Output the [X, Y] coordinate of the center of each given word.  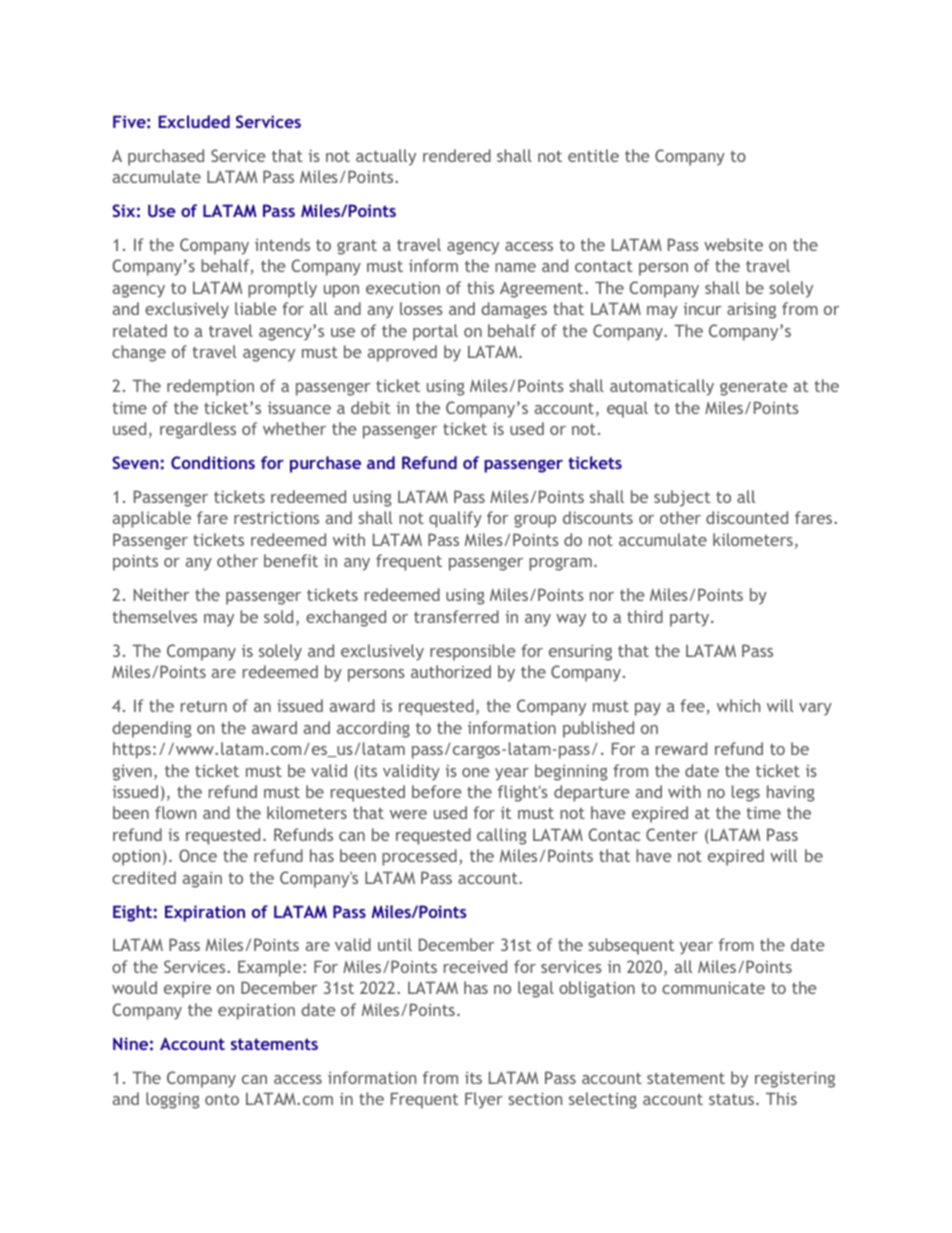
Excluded [194, 121]
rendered [457, 155]
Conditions [213, 462]
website [733, 244]
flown [175, 812]
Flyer [484, 1100]
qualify [455, 519]
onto [222, 1099]
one [476, 772]
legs [746, 793]
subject [682, 498]
